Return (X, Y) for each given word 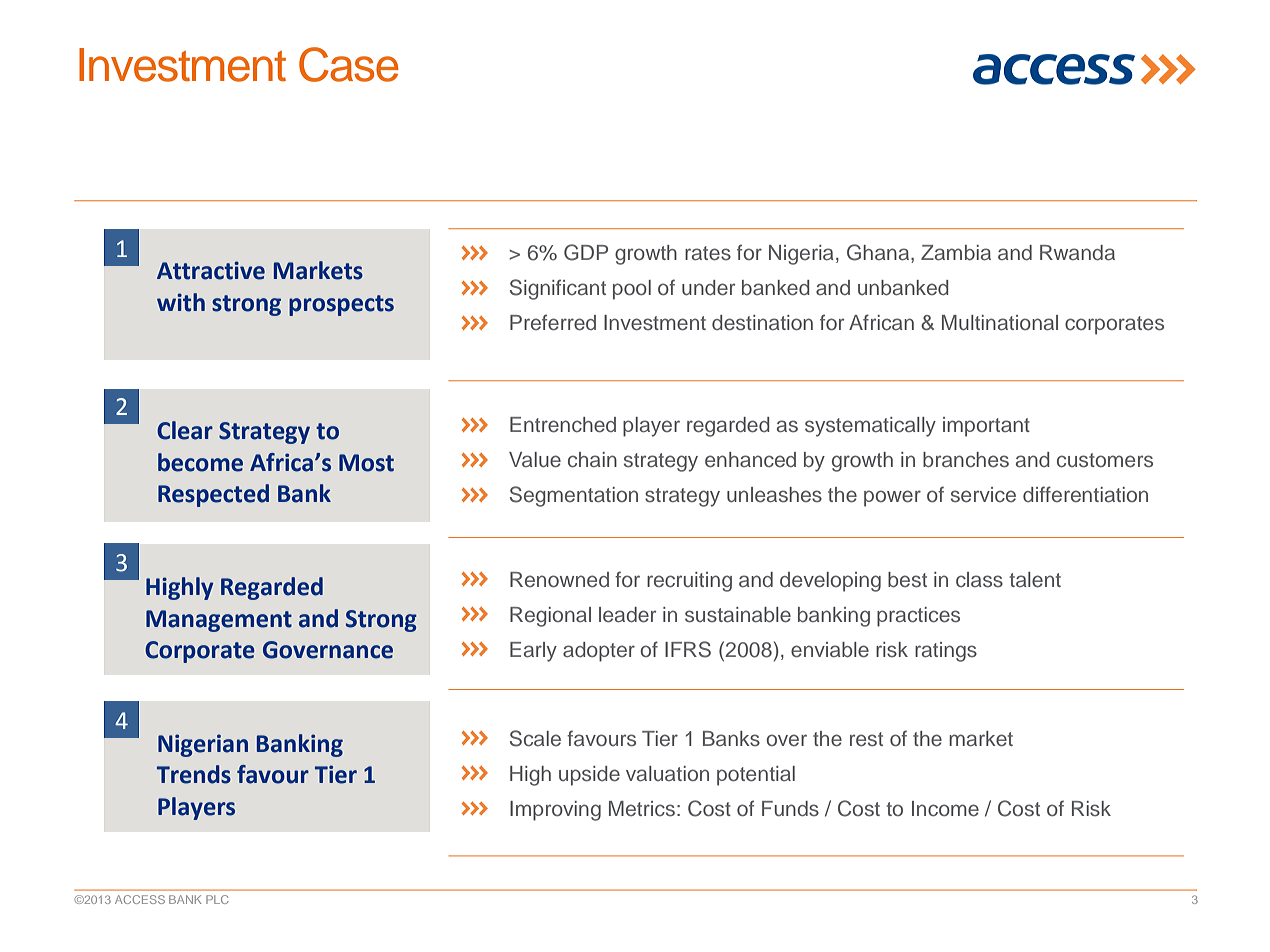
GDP (586, 252)
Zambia (956, 252)
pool (632, 290)
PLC (217, 899)
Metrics (642, 809)
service (983, 495)
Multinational (1000, 322)
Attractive (211, 270)
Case (349, 64)
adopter (599, 652)
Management (219, 621)
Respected (213, 495)
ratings (946, 652)
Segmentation (574, 496)
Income (945, 809)
